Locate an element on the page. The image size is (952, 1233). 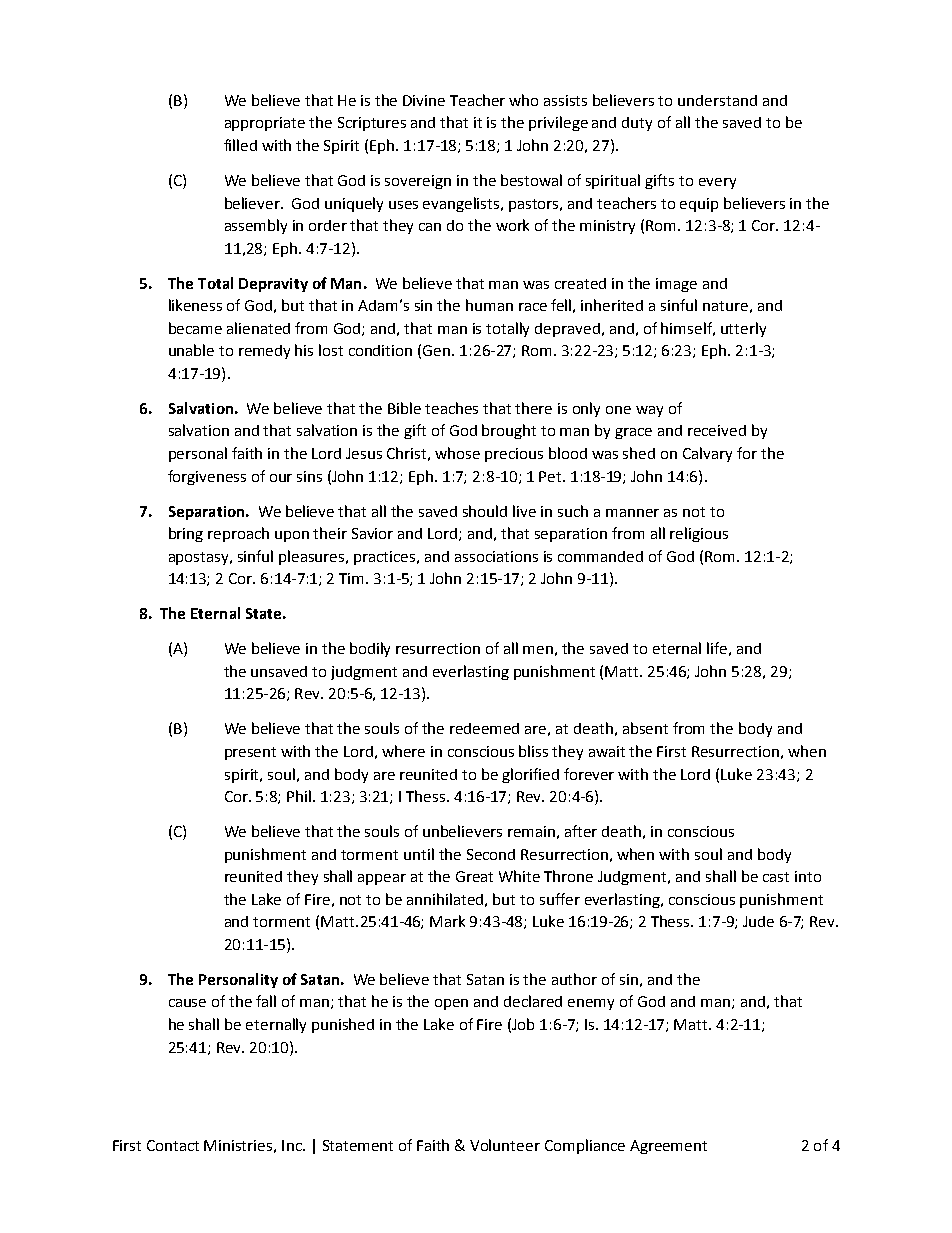
absent is located at coordinates (645, 728).
